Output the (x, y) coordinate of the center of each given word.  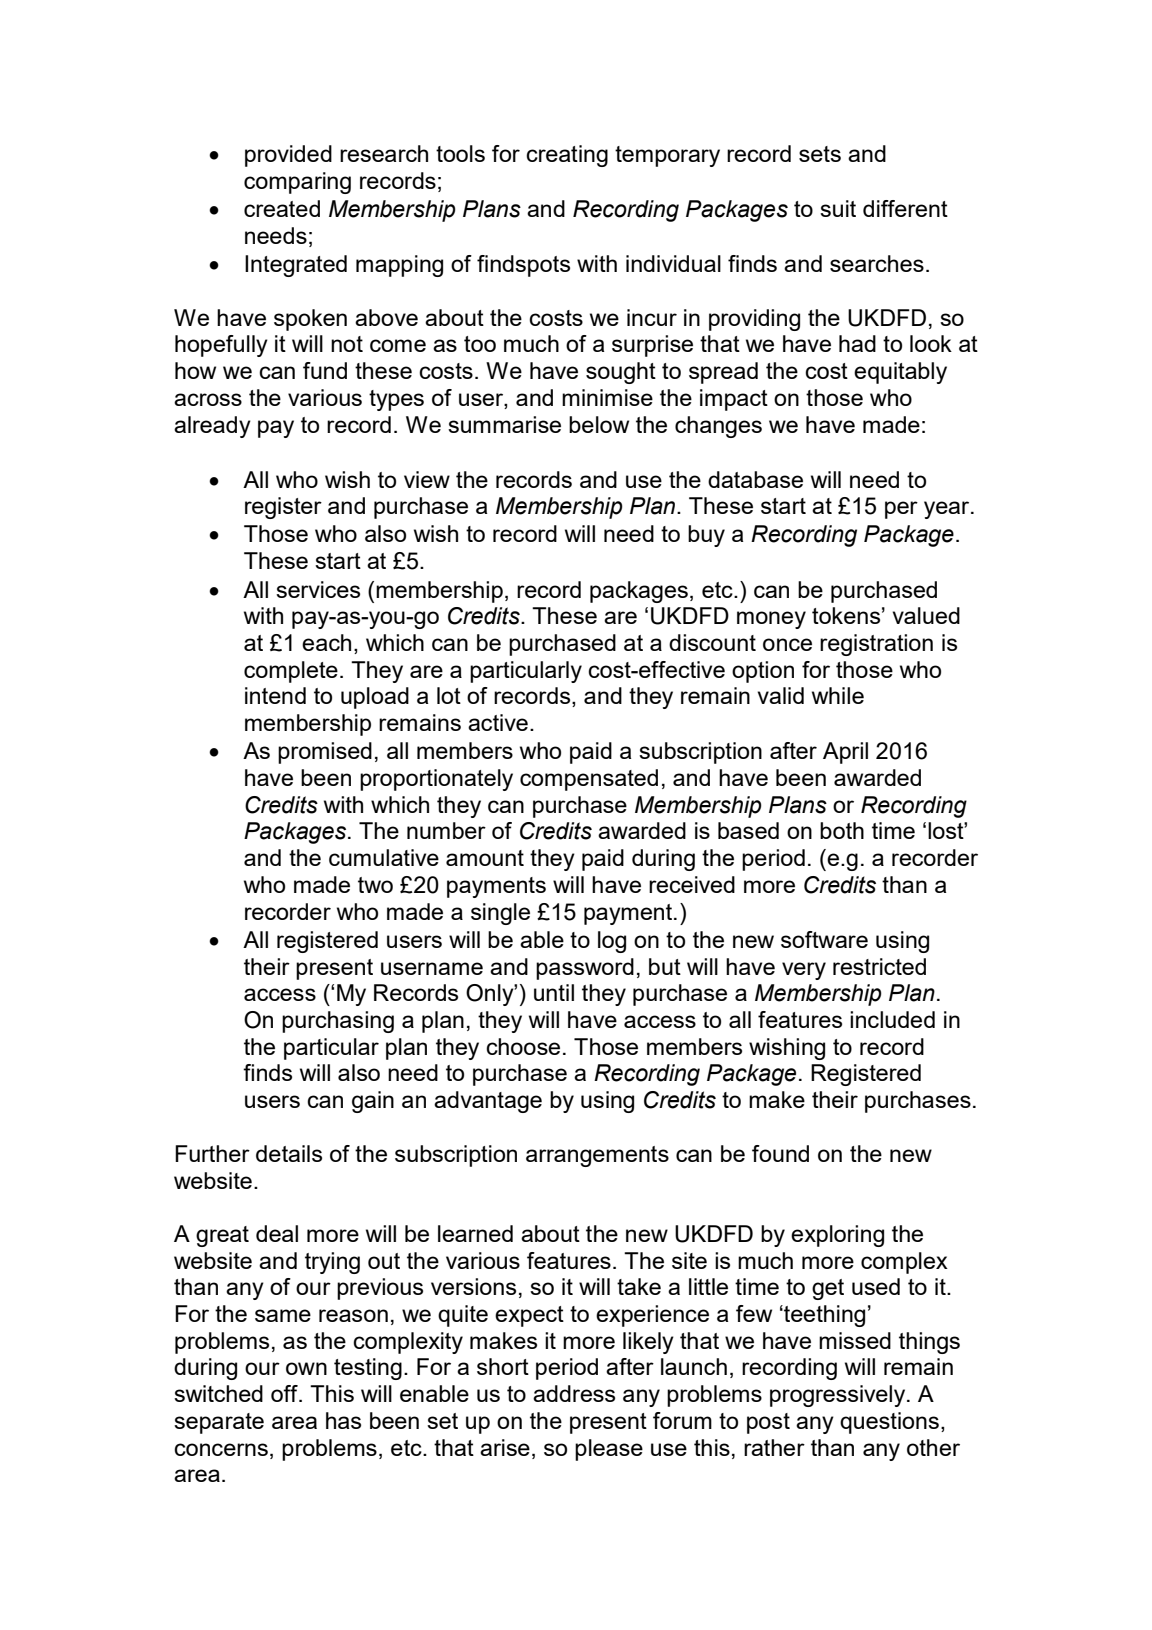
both (842, 830)
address (574, 1393)
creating (567, 156)
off (285, 1393)
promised (325, 753)
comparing (297, 183)
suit (838, 208)
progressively (839, 1396)
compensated (589, 780)
